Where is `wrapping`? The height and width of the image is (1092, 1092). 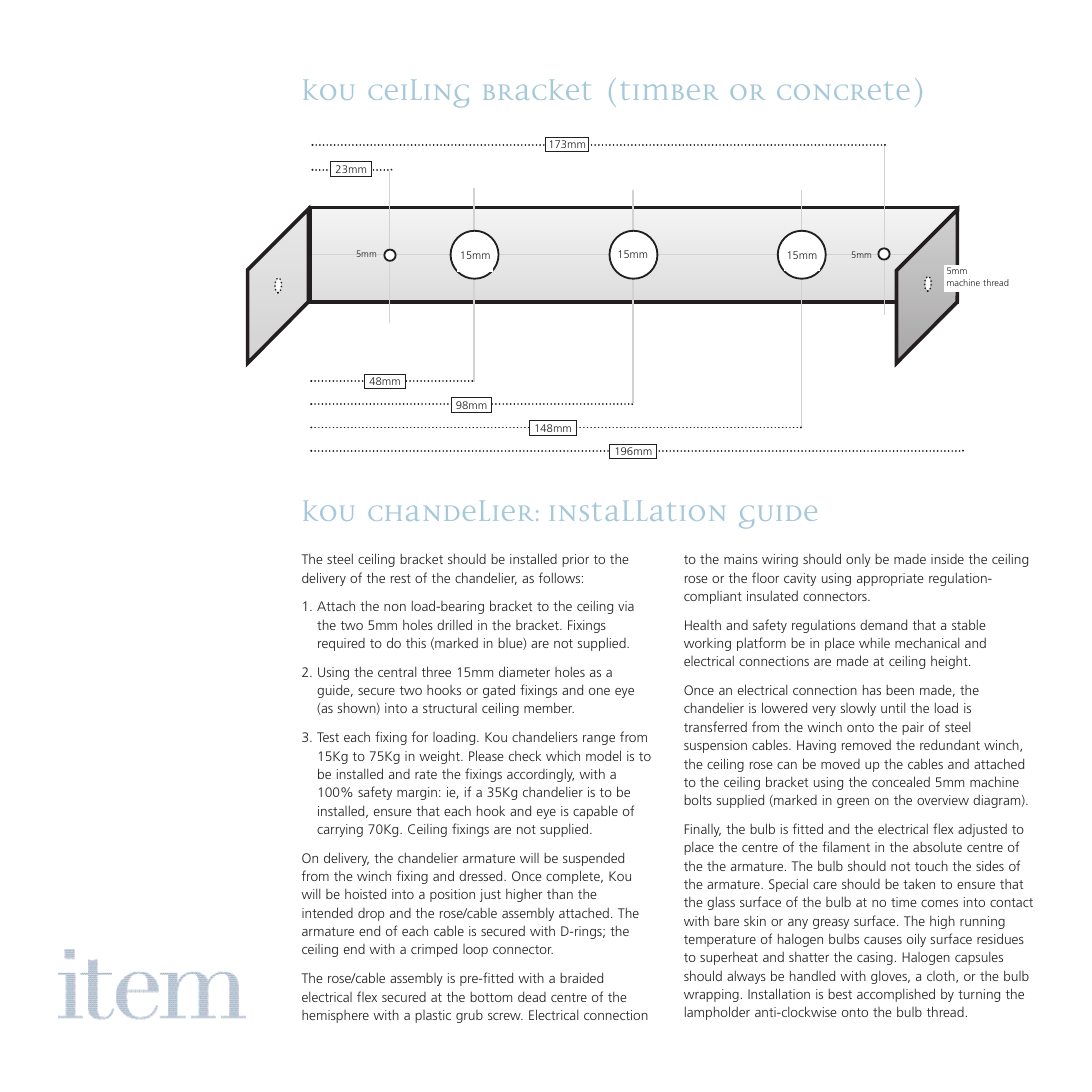
wrapping is located at coordinates (711, 995).
